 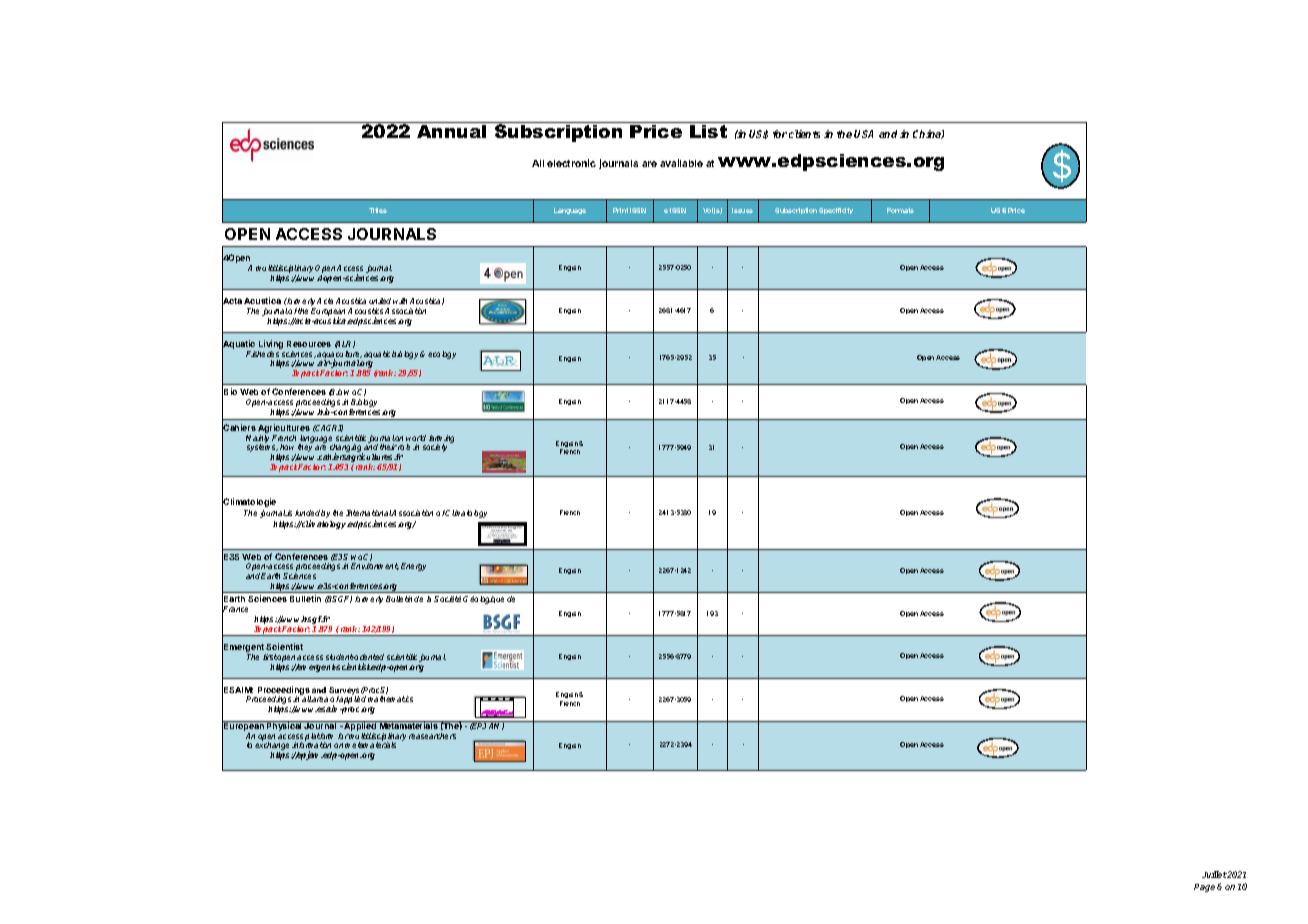 What do you see at coordinates (390, 699) in the screenshot?
I see `mathematics` at bounding box center [390, 699].
